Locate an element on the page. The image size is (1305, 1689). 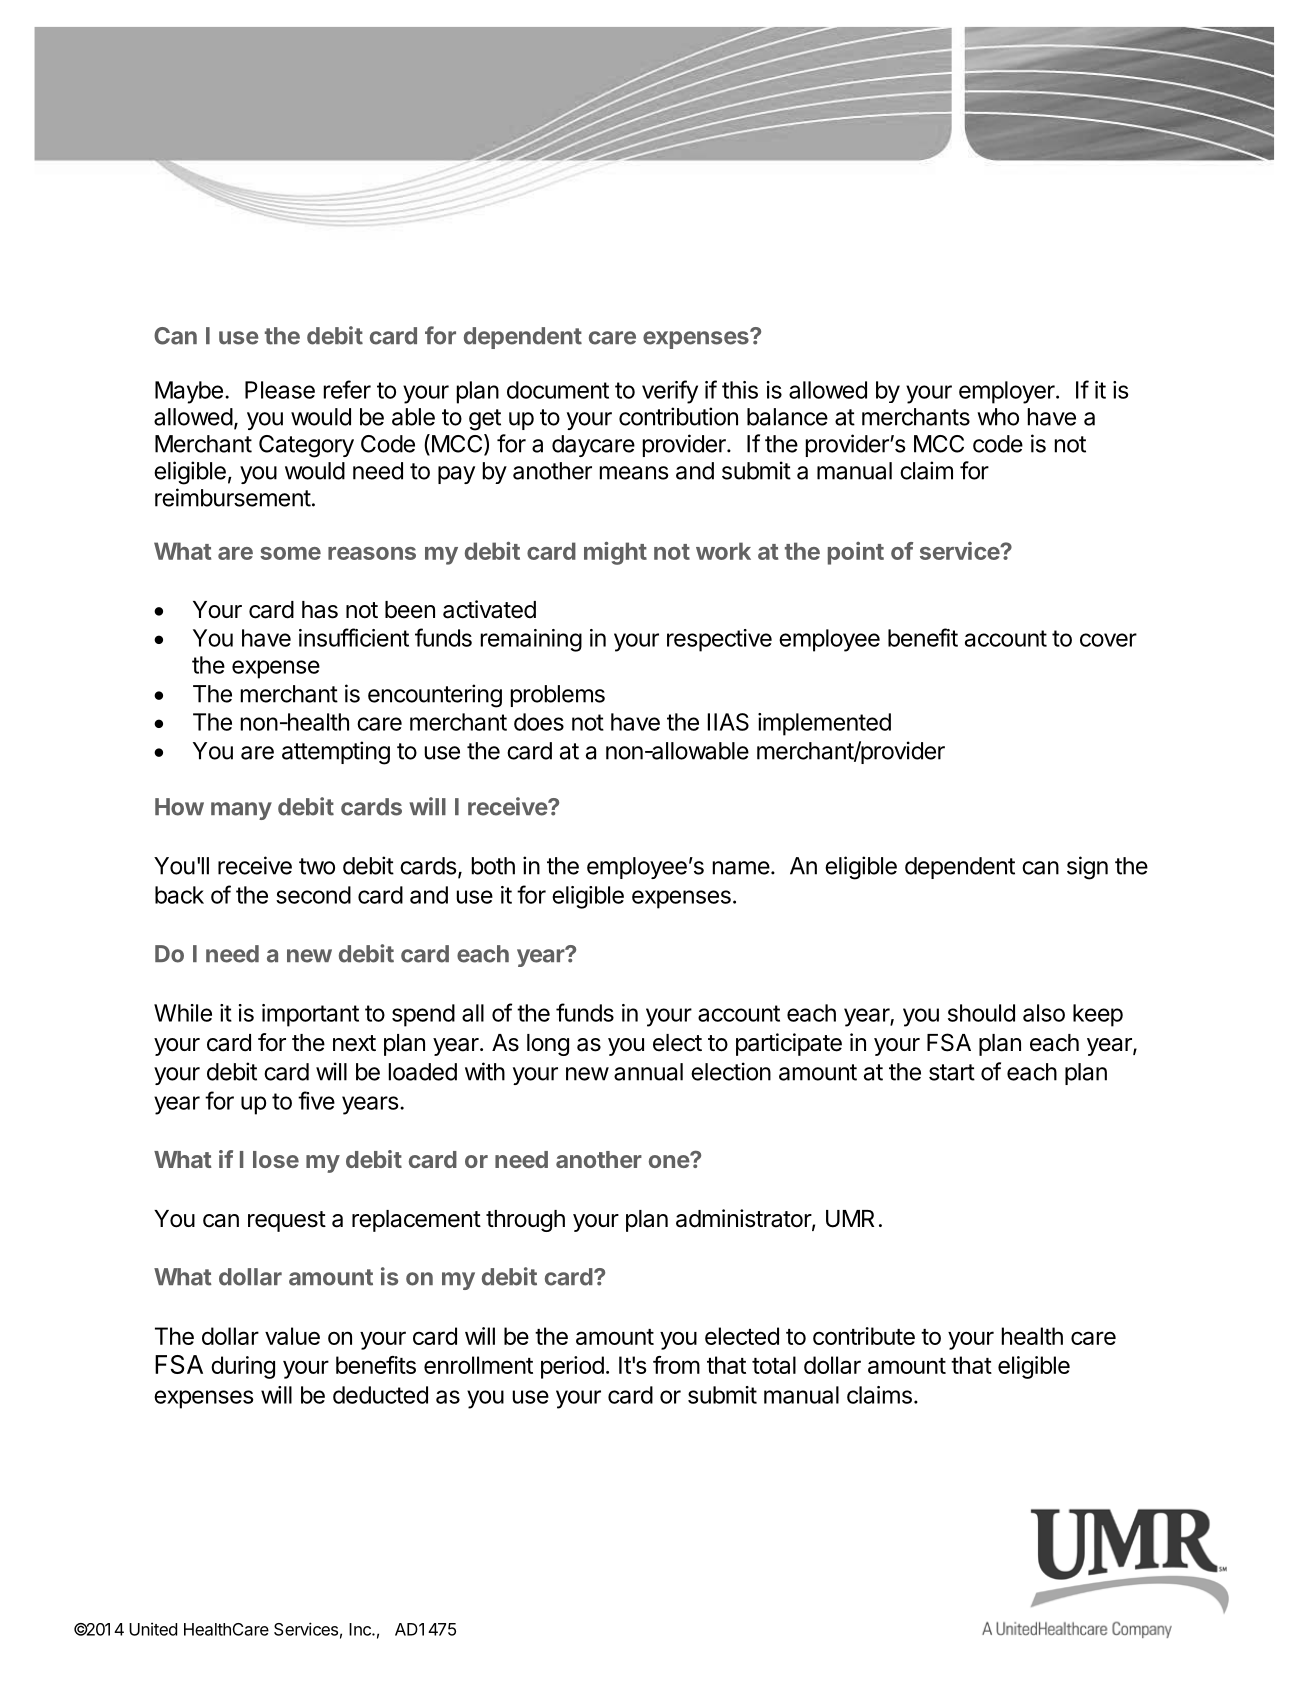
problems is located at coordinates (558, 696).
